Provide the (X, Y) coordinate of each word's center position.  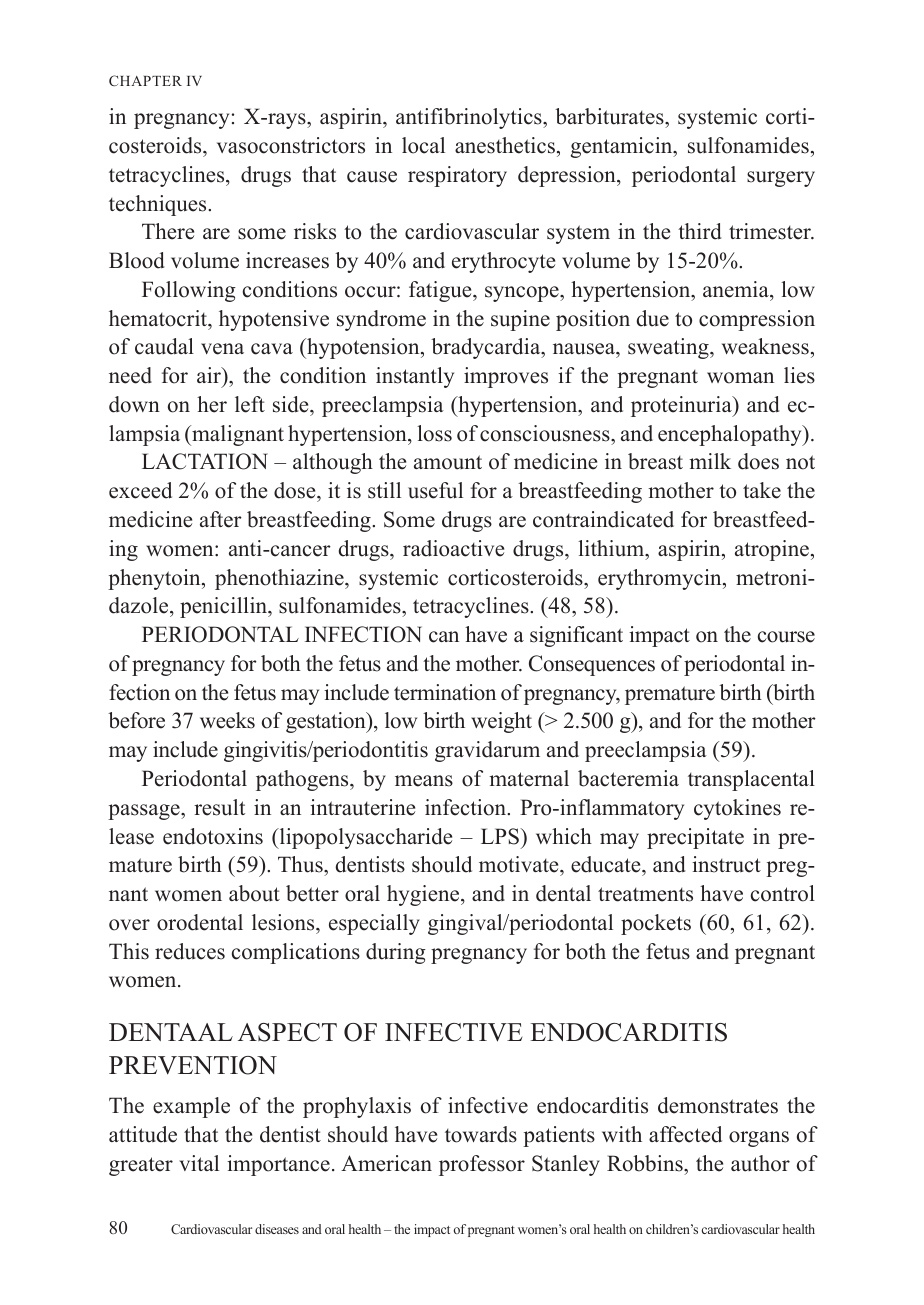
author (760, 1163)
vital (199, 1163)
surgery (781, 179)
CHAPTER (145, 80)
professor (482, 1165)
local (423, 145)
